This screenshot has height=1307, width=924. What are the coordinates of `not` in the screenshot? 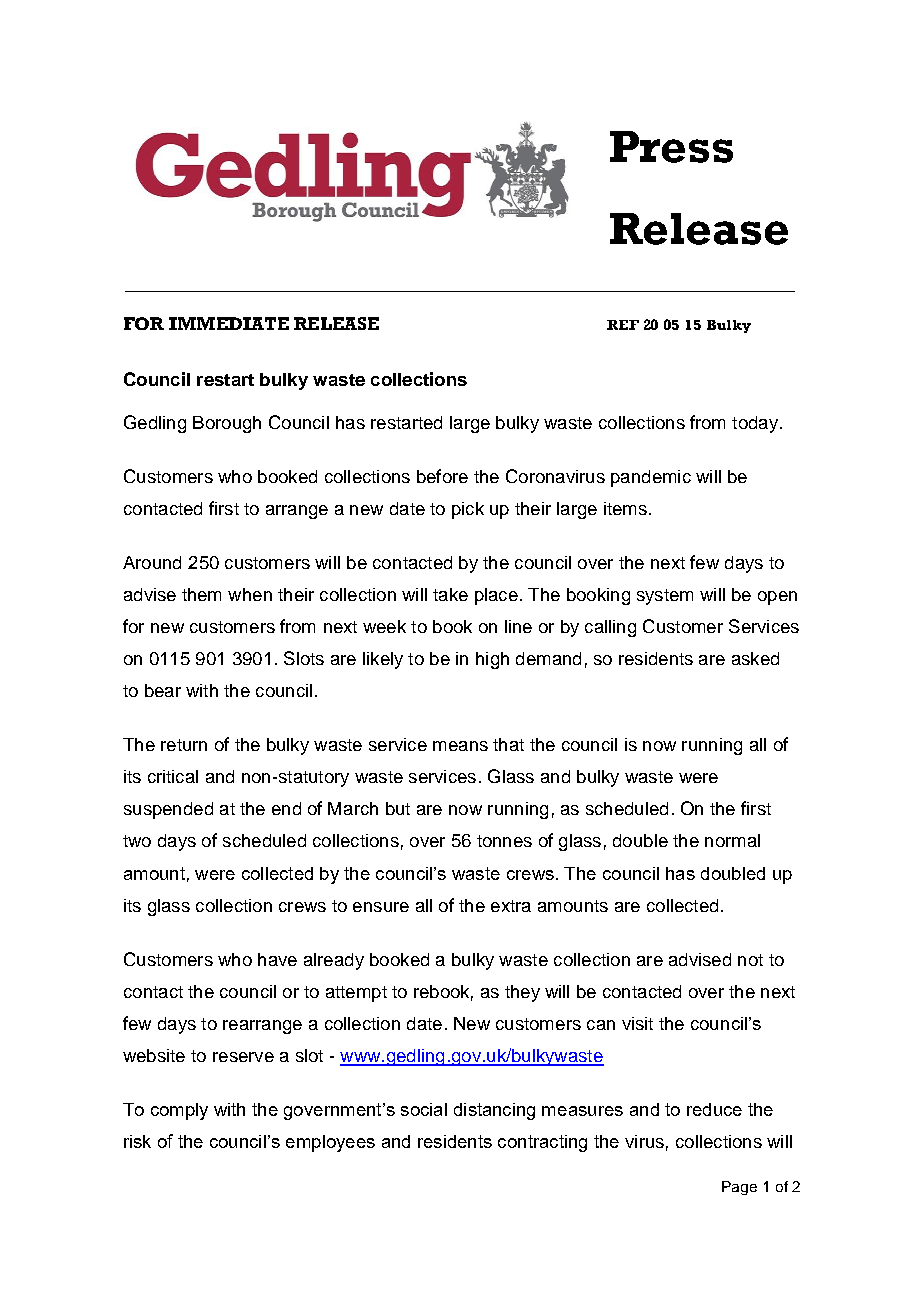 It's located at (750, 960).
